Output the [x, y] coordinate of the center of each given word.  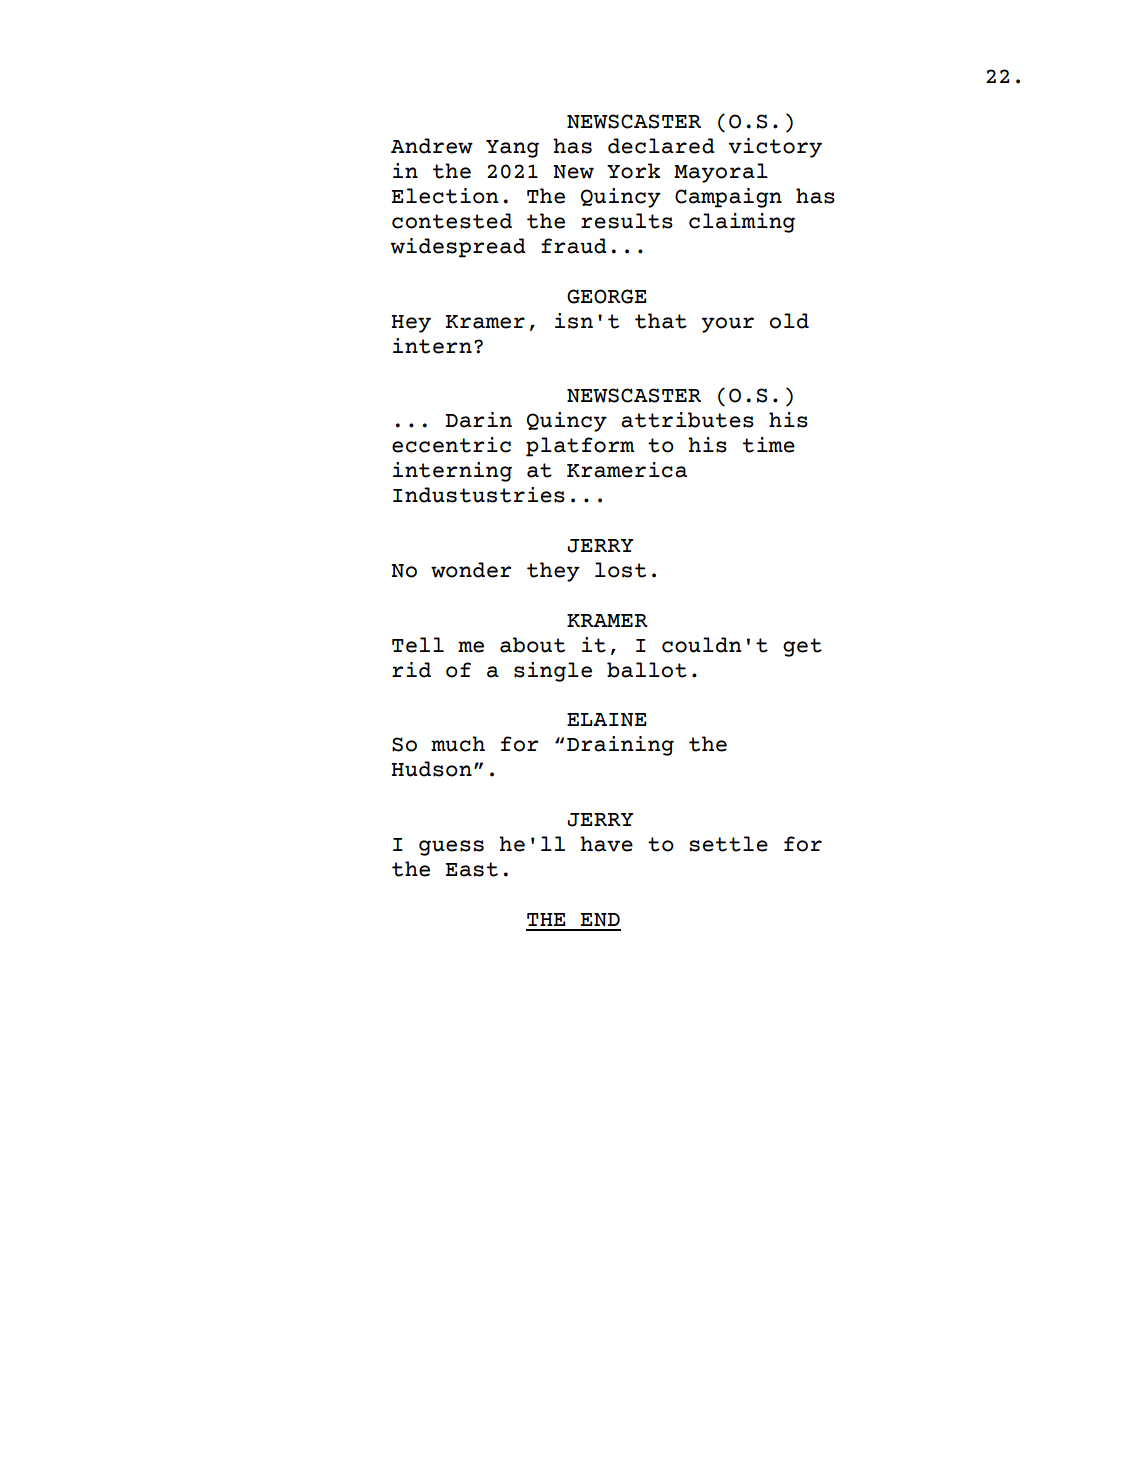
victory [775, 148]
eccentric [451, 445]
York [633, 171]
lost [620, 570]
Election [445, 196]
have [606, 844]
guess [451, 848]
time [769, 445]
